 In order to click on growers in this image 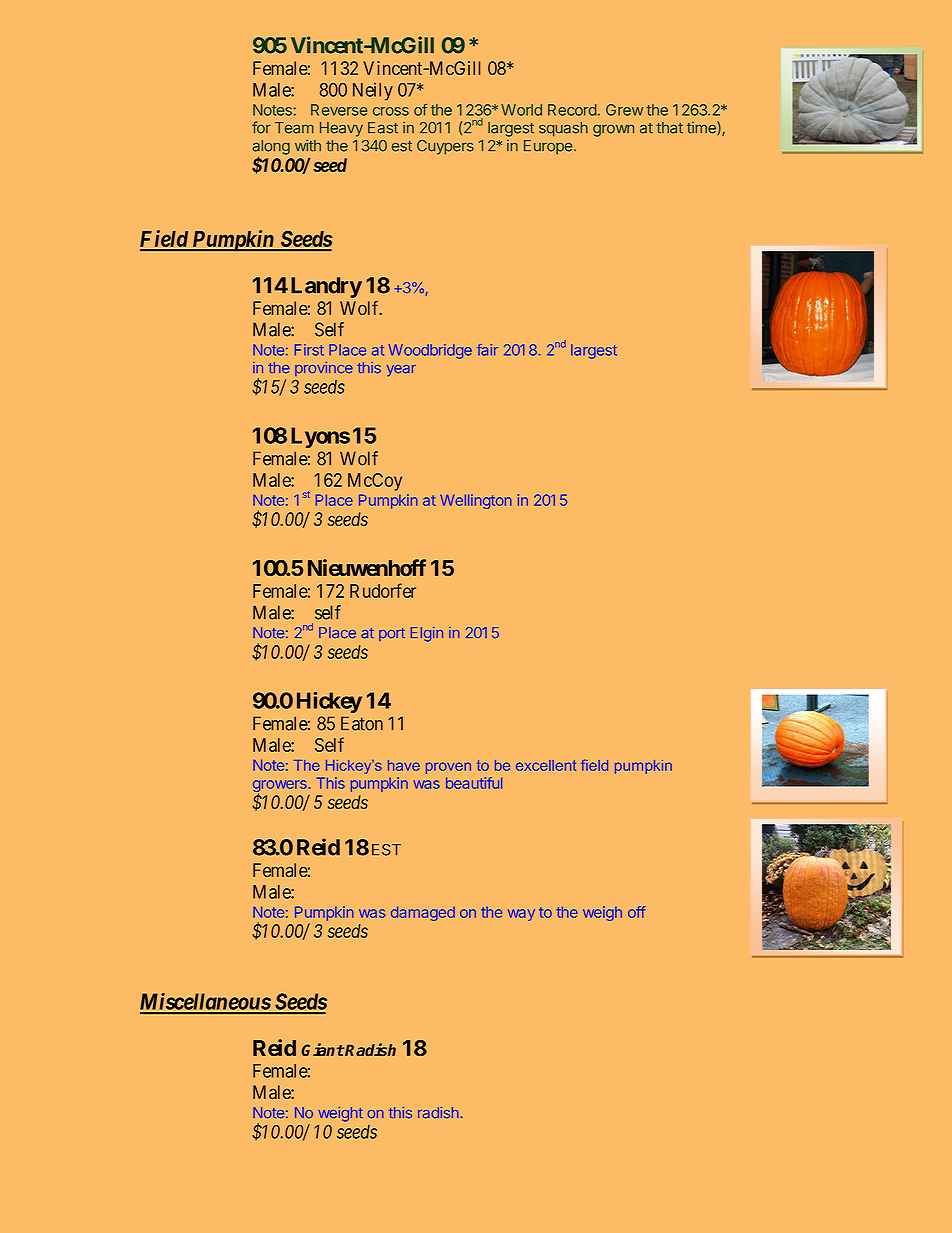, I will do `click(280, 787)`.
